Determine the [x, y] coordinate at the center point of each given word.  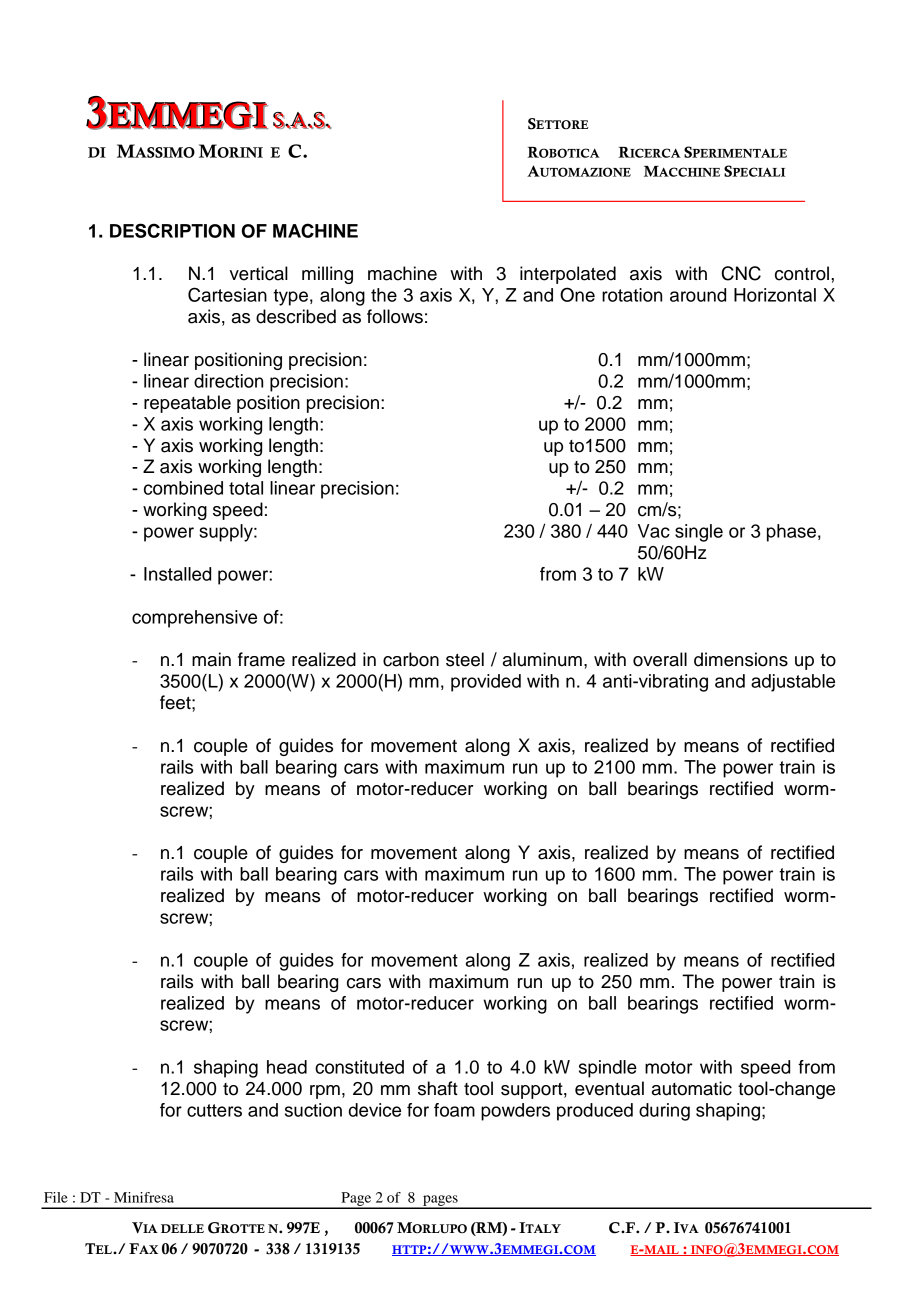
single [699, 533]
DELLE [182, 1228]
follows [395, 316]
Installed [177, 574]
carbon [411, 659]
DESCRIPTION [172, 230]
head [287, 1067]
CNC [741, 273]
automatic [692, 1088]
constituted [359, 1067]
